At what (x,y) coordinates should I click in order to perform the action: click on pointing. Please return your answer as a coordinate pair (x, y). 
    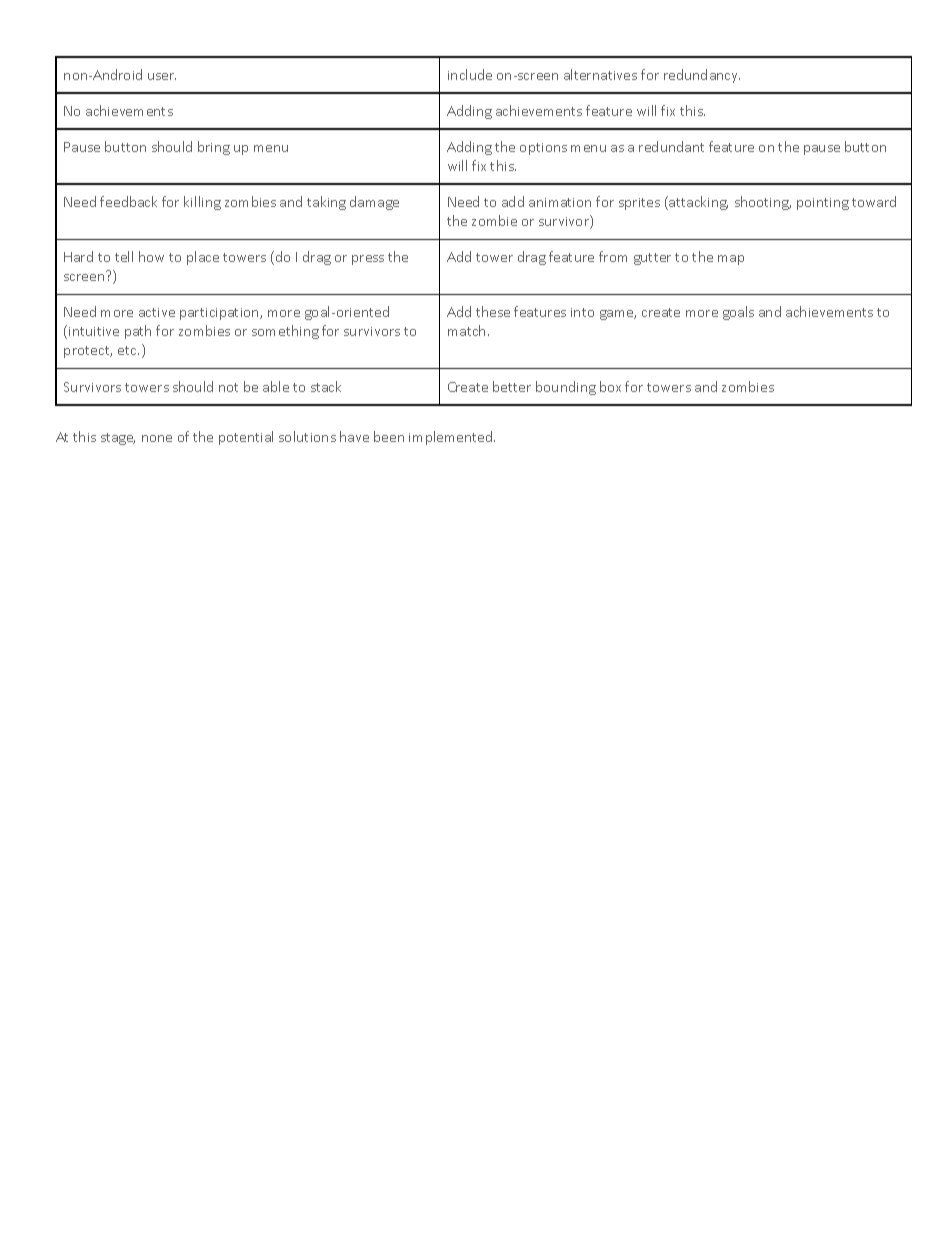
    Looking at the image, I should click on (823, 204).
